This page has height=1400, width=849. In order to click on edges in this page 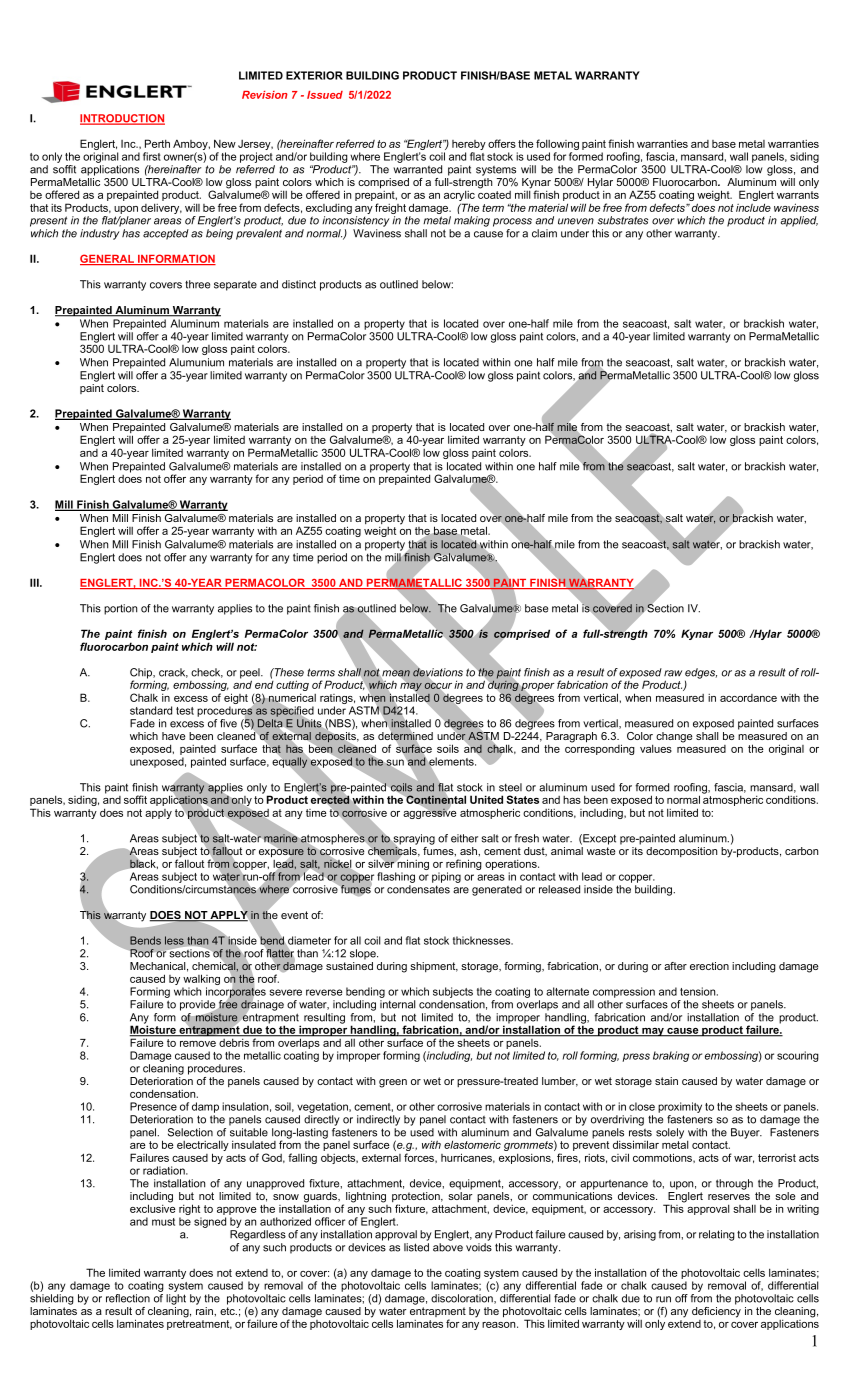, I will do `click(701, 674)`.
